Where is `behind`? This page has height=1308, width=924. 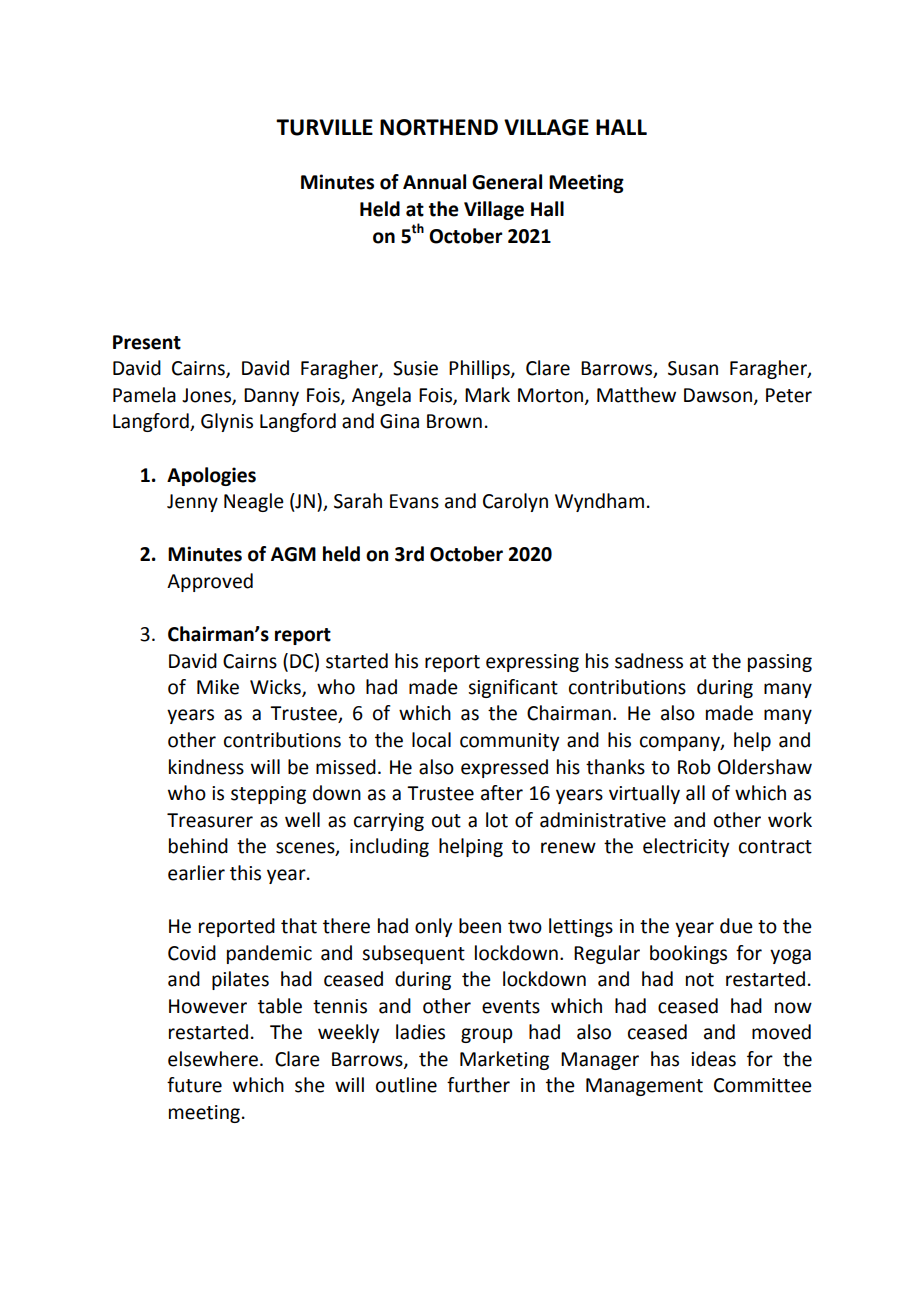
behind is located at coordinates (198, 846).
